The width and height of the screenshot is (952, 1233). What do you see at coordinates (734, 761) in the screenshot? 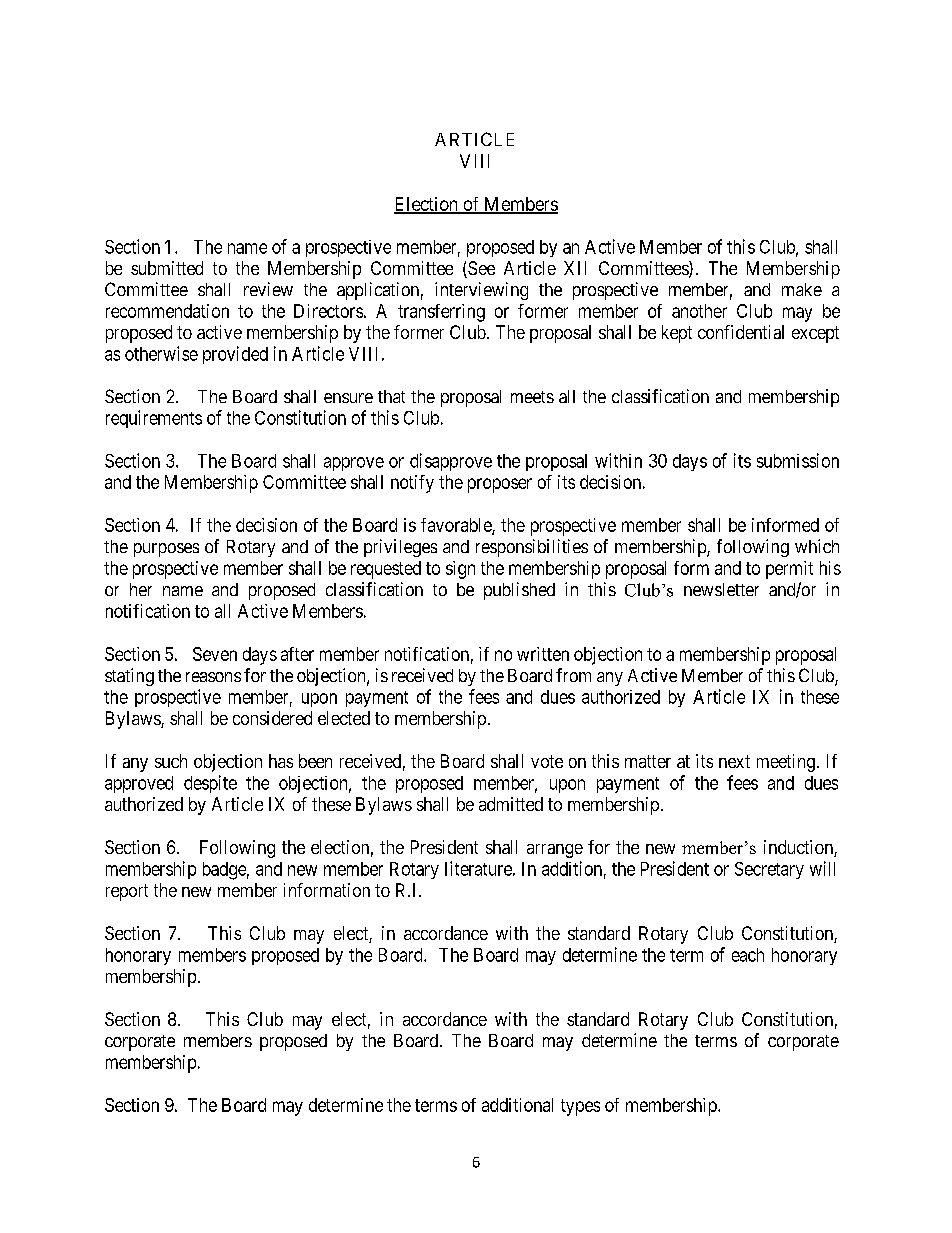
I see `next` at bounding box center [734, 761].
